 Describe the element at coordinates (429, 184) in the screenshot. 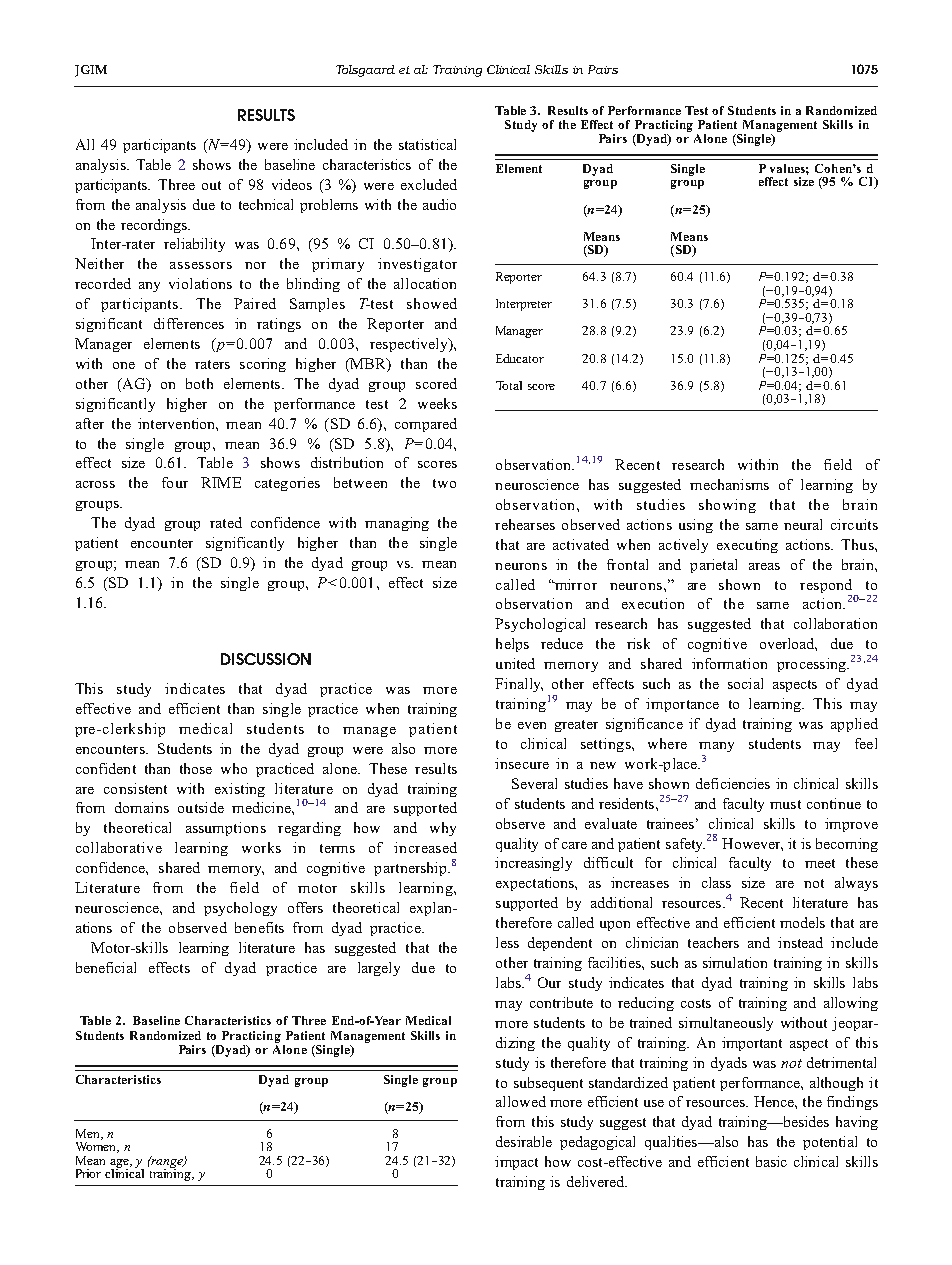

I see `excluded` at that location.
